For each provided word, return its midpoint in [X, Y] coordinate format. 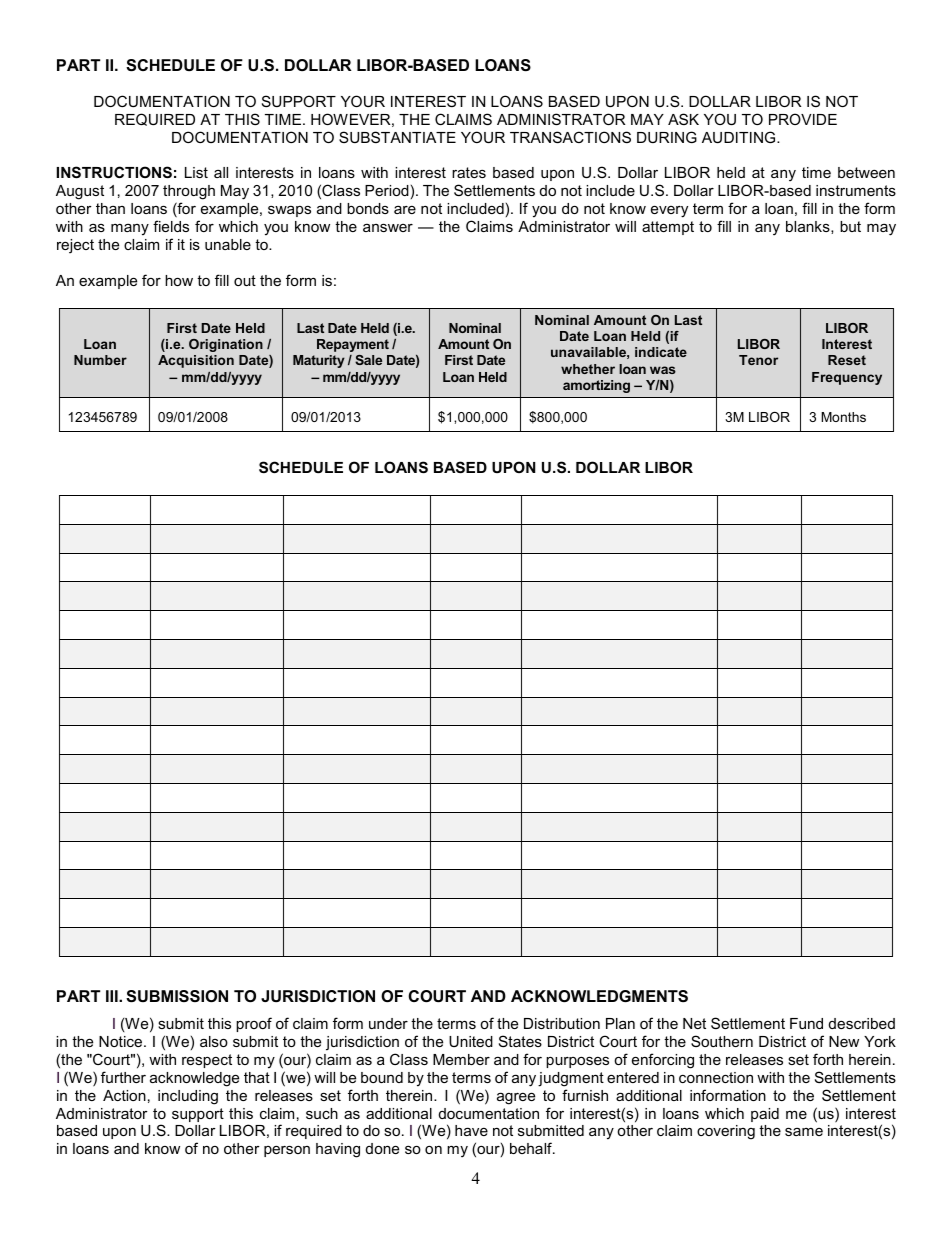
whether [588, 369]
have [471, 1130]
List [196, 172]
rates [469, 172]
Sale [368, 360]
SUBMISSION [177, 996]
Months [843, 417]
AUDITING [740, 137]
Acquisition [196, 361]
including [188, 1097]
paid [765, 1115]
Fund [806, 1023]
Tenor [758, 360]
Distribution [562, 1023]
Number [100, 360]
